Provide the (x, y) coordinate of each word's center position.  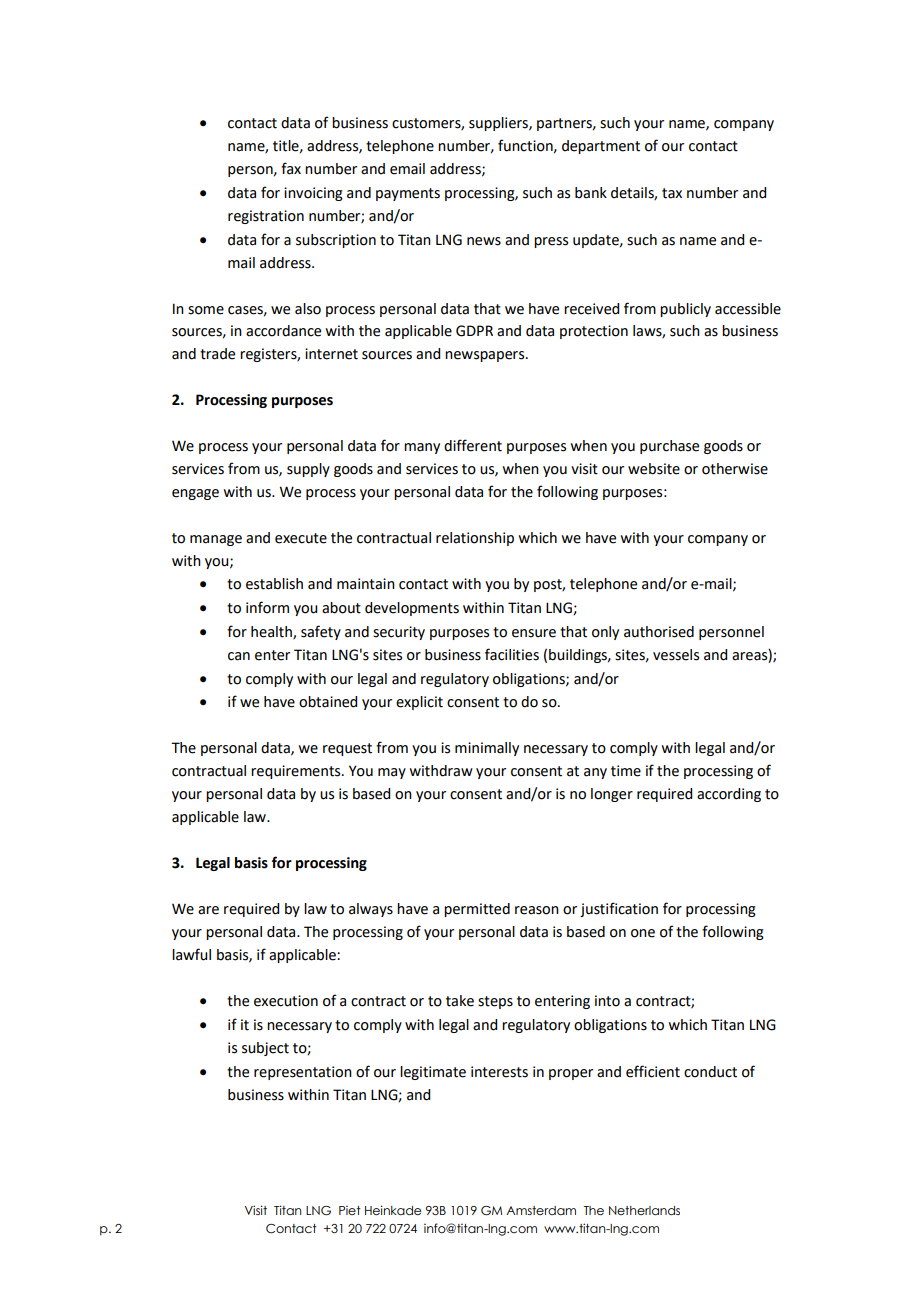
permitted (477, 910)
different (473, 445)
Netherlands (644, 1210)
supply (308, 470)
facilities (512, 654)
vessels (676, 655)
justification (619, 909)
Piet (350, 1210)
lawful (191, 954)
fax (291, 168)
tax (672, 193)
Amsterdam (541, 1210)
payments (408, 194)
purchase (669, 447)
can (239, 656)
